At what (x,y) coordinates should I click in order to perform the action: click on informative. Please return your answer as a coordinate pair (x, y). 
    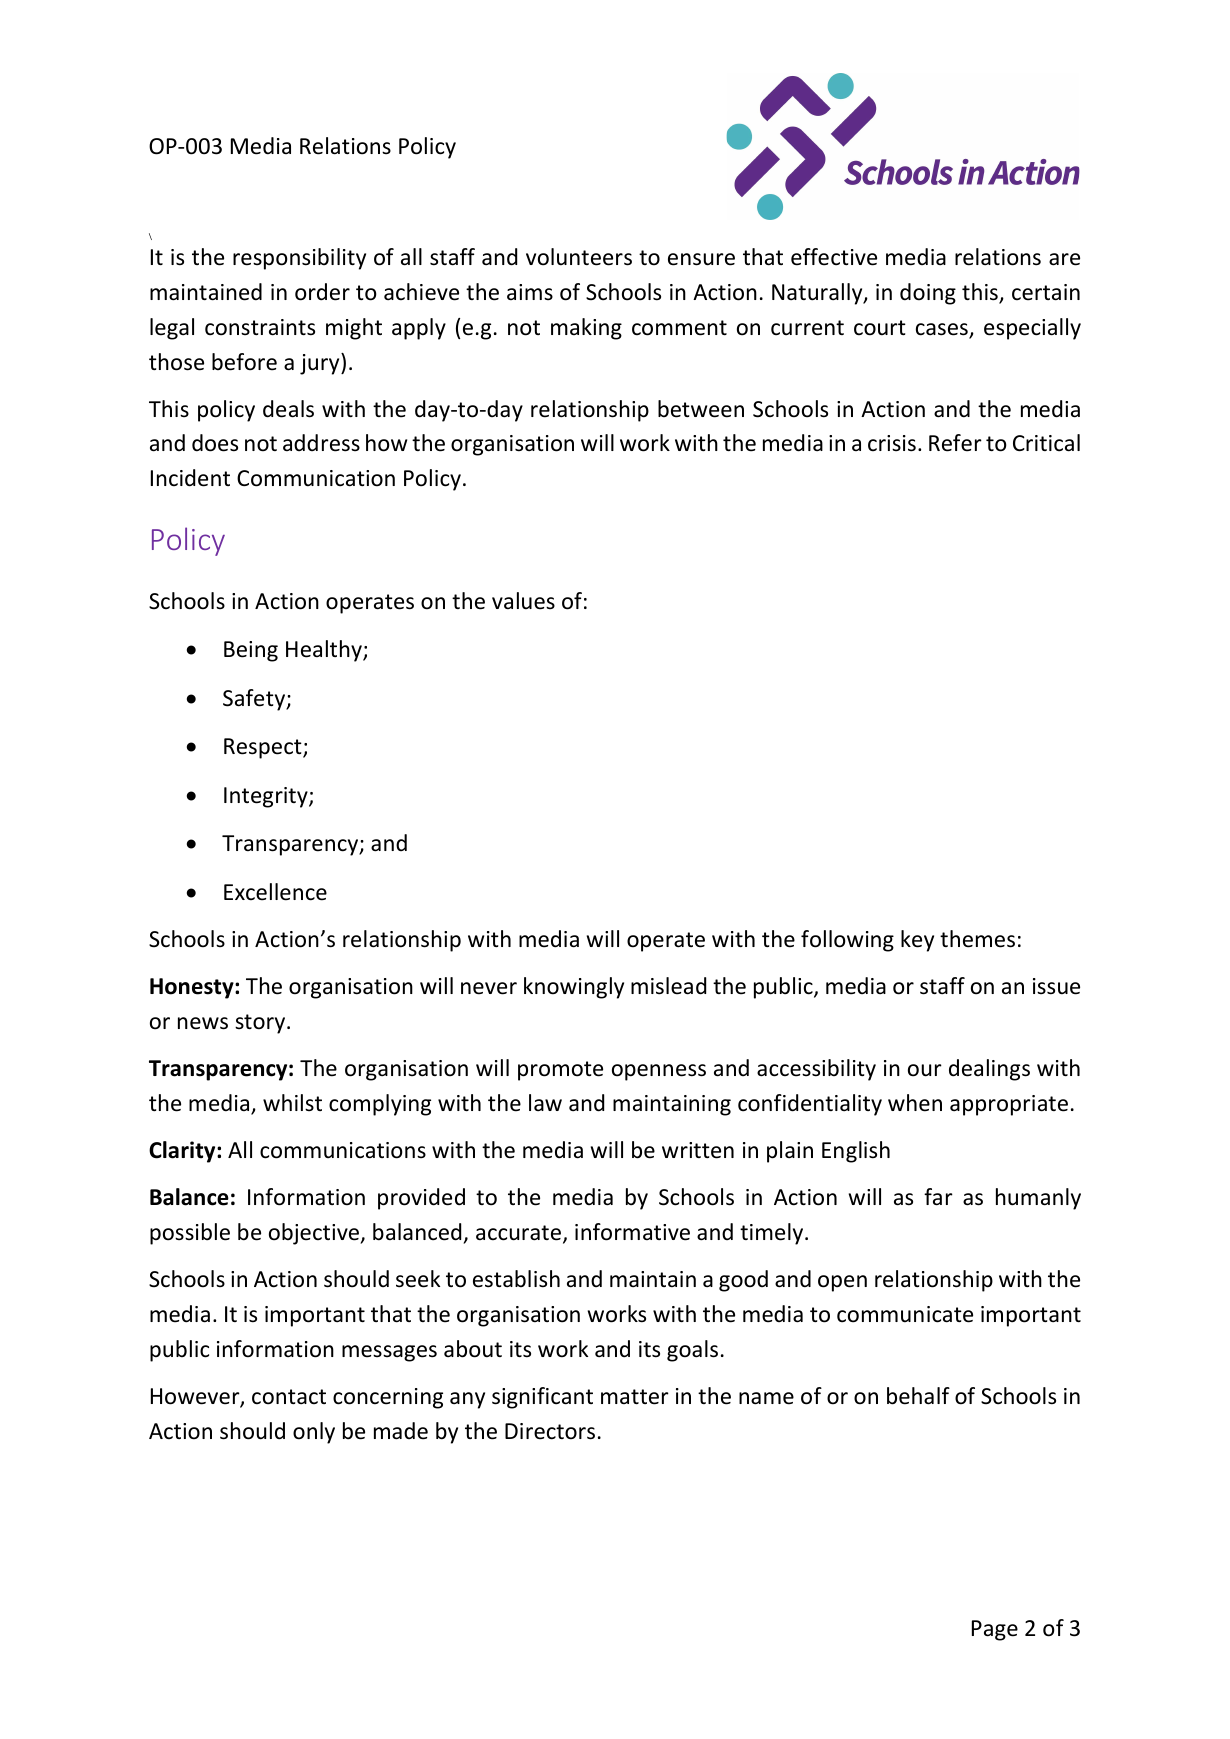
    Looking at the image, I should click on (632, 1232).
